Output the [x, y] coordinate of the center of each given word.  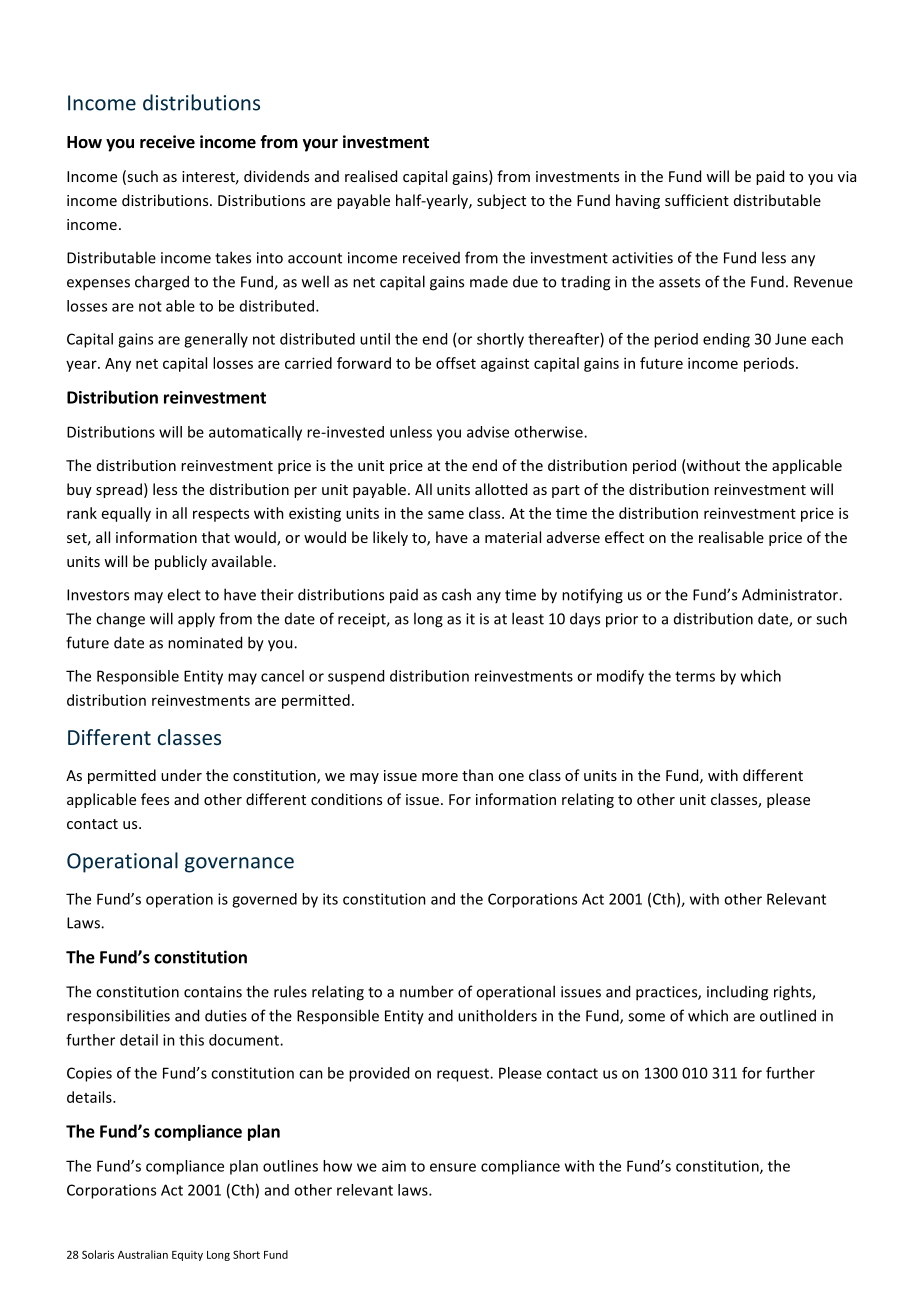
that [216, 537]
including [737, 993]
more [440, 777]
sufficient [697, 200]
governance [239, 865]
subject [501, 201]
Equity [187, 1256]
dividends [276, 176]
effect [624, 537]
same [446, 514]
